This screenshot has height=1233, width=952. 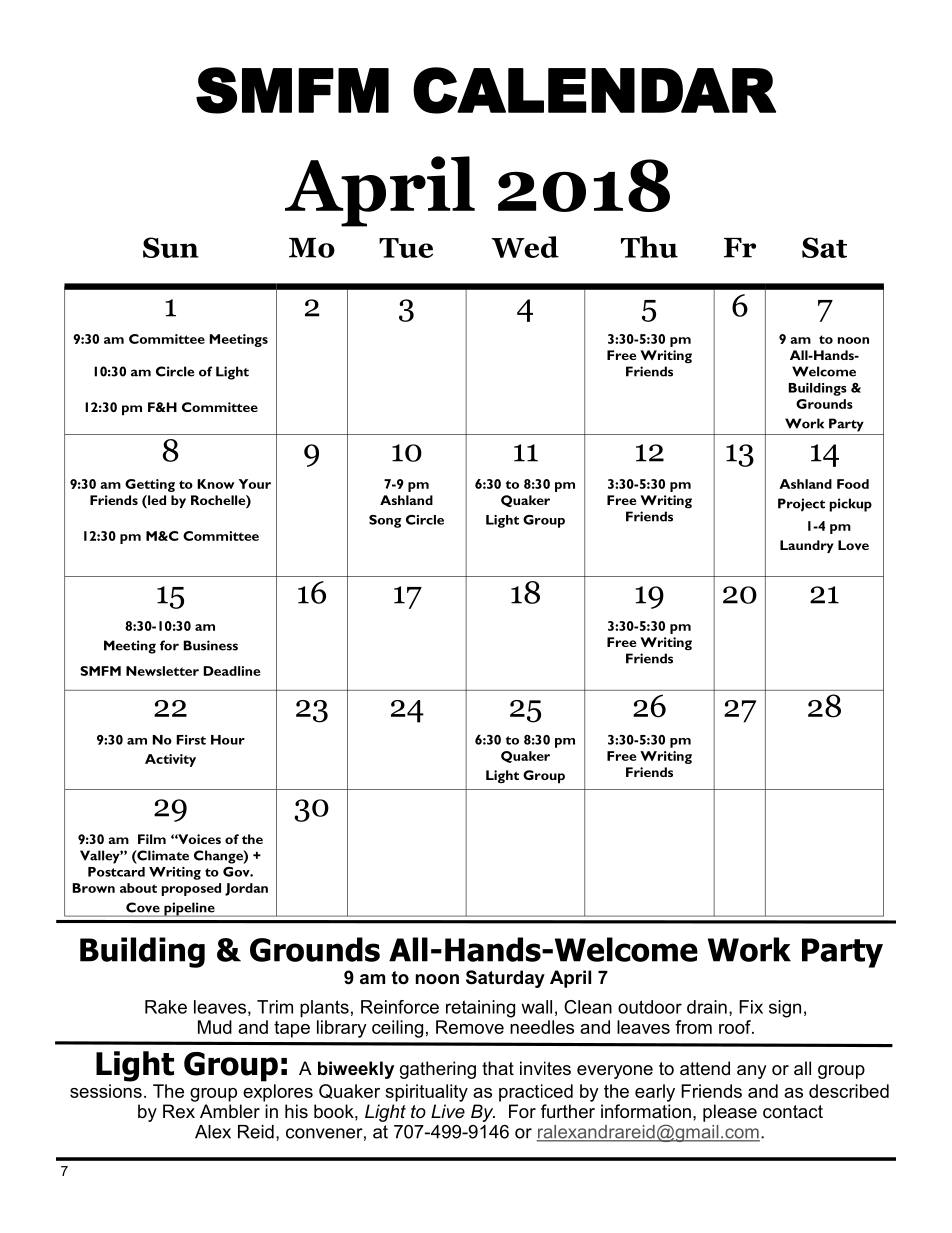 I want to click on Thu, so click(x=649, y=247).
